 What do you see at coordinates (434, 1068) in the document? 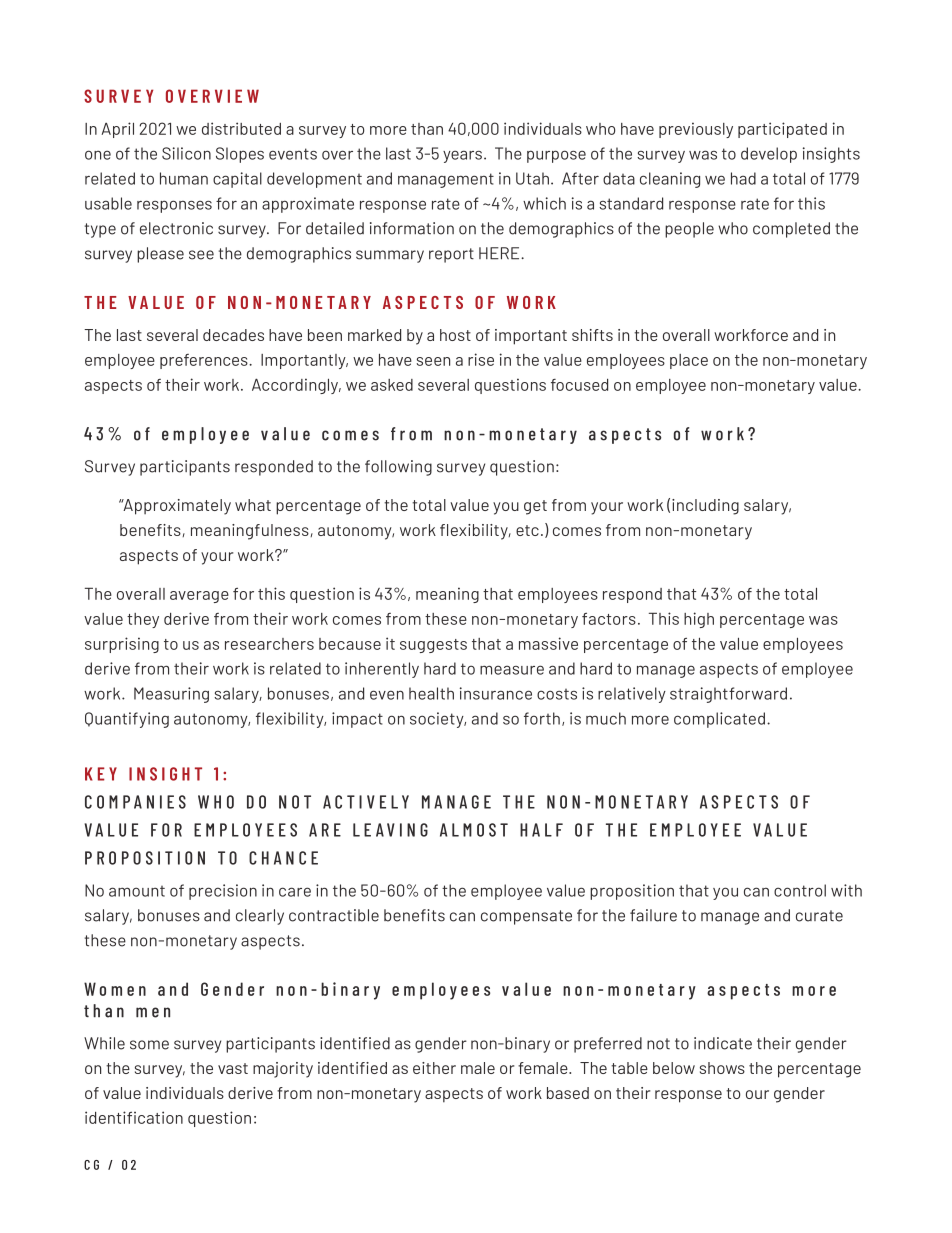
I see `either` at bounding box center [434, 1068].
